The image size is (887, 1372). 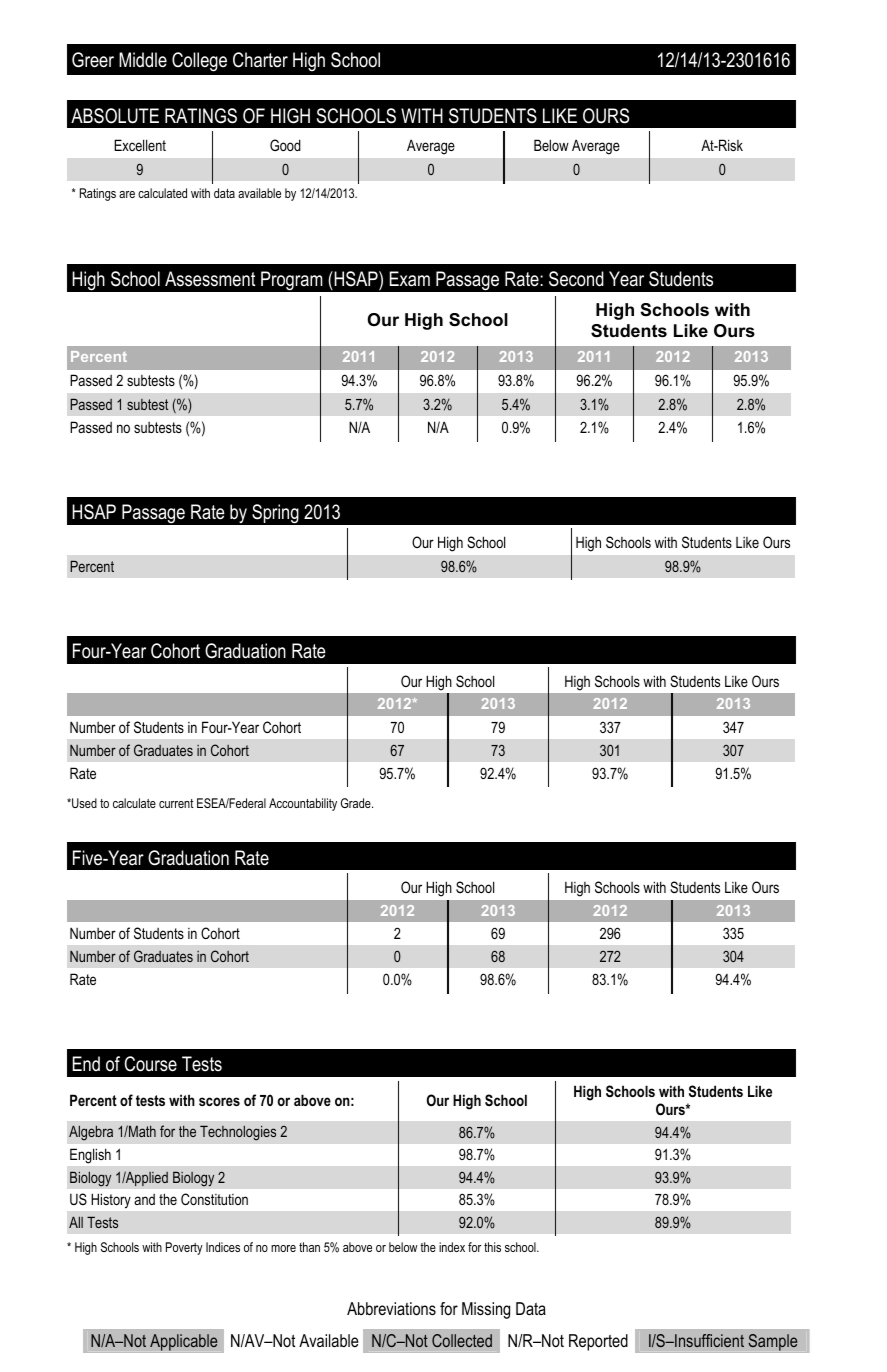 I want to click on Assessment, so click(x=210, y=279).
